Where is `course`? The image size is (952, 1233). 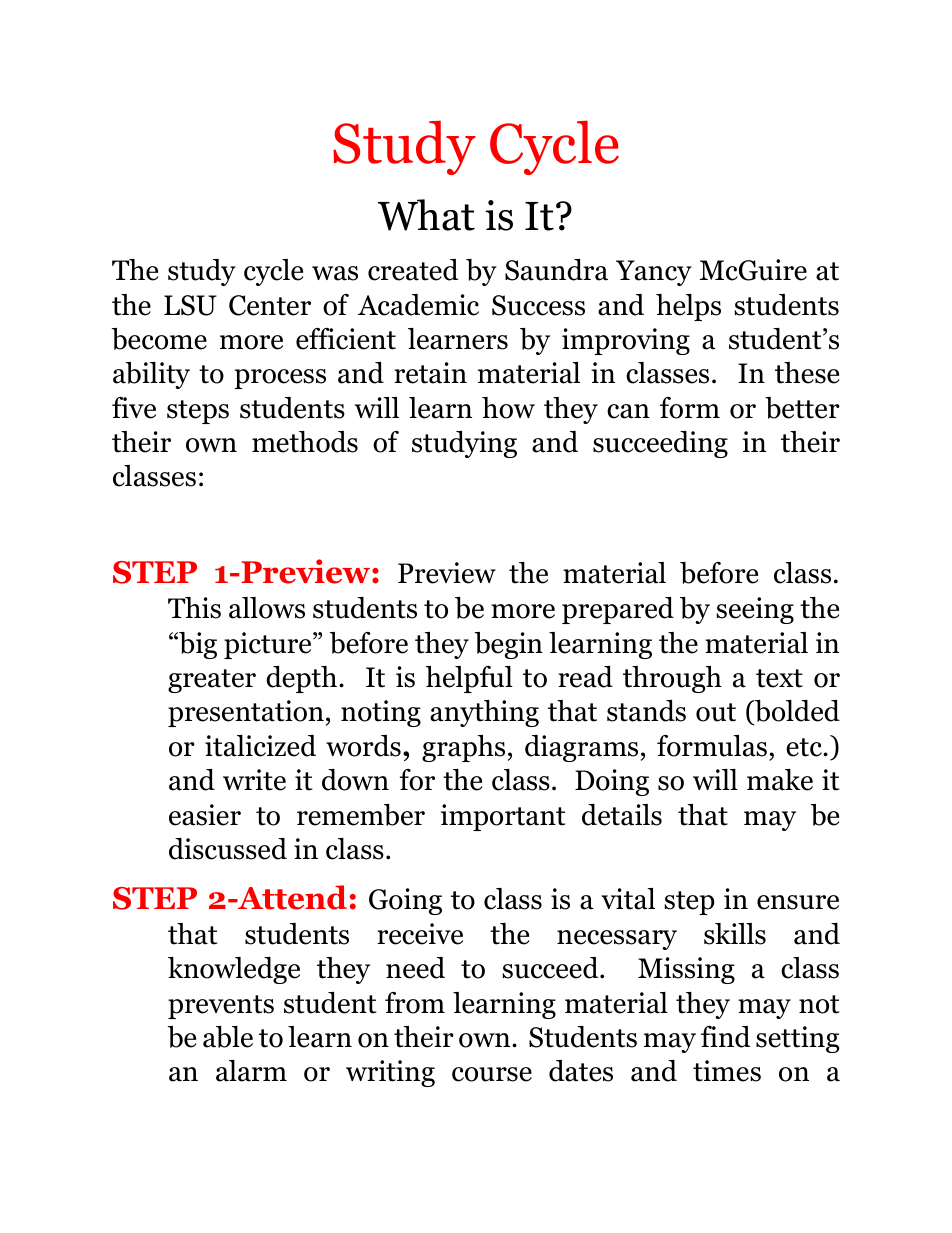
course is located at coordinates (492, 1074).
